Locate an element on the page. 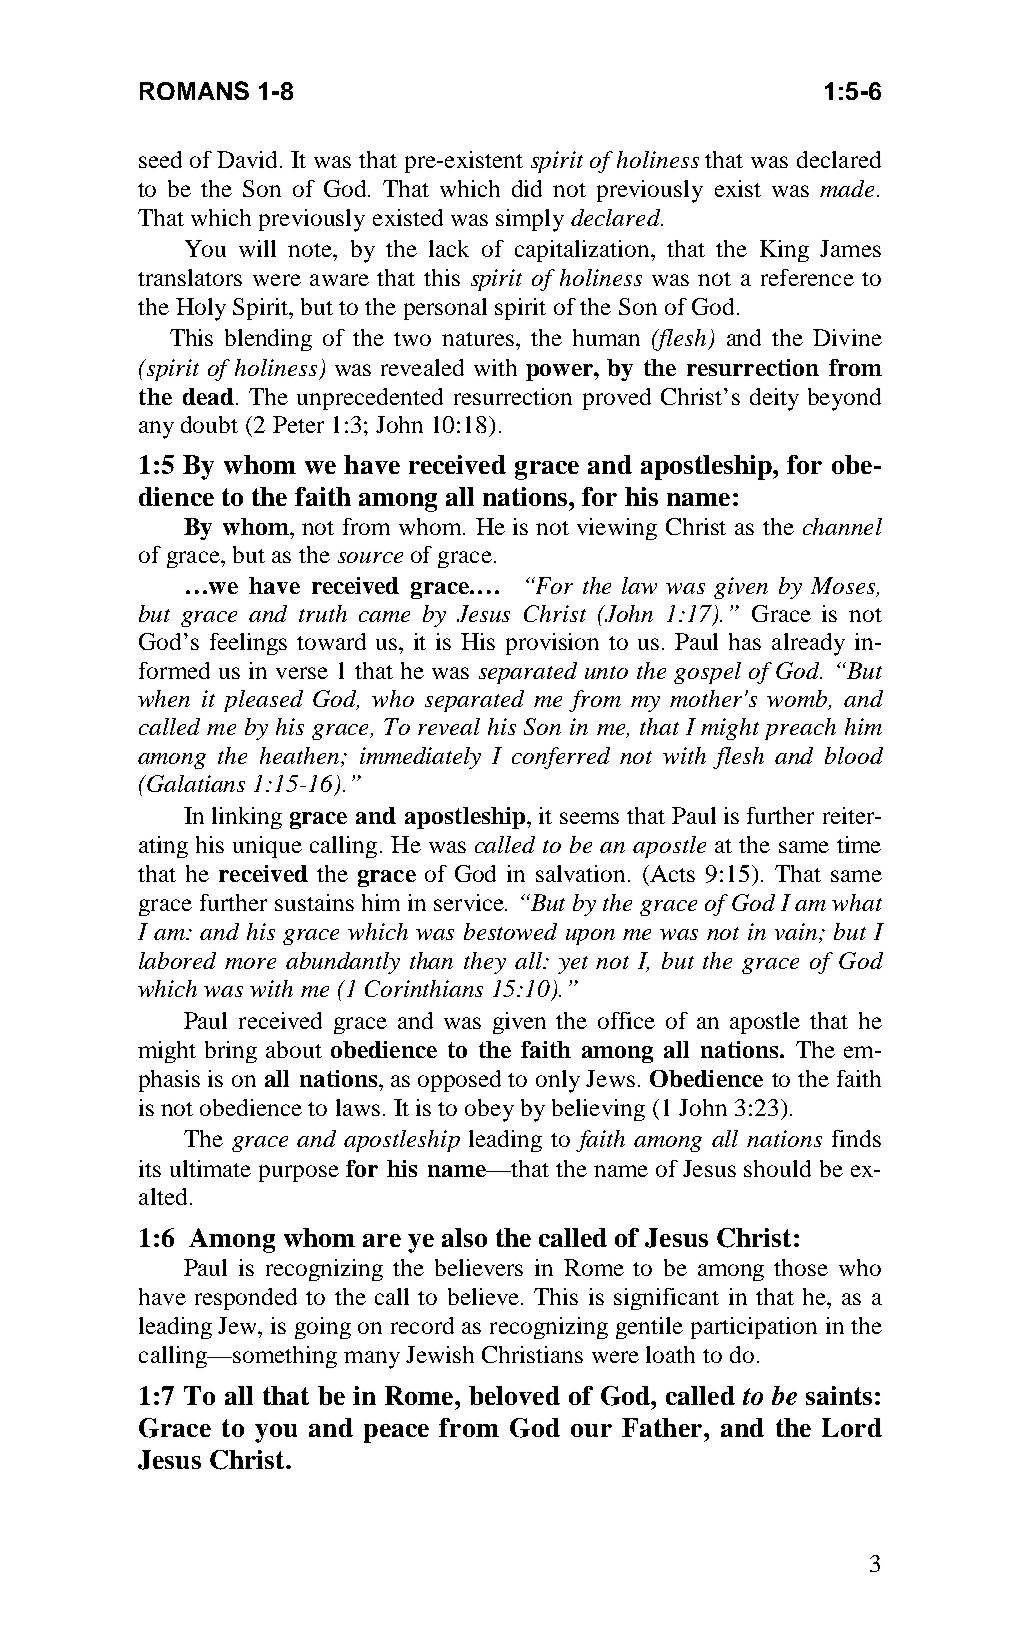  David is located at coordinates (249, 159).
